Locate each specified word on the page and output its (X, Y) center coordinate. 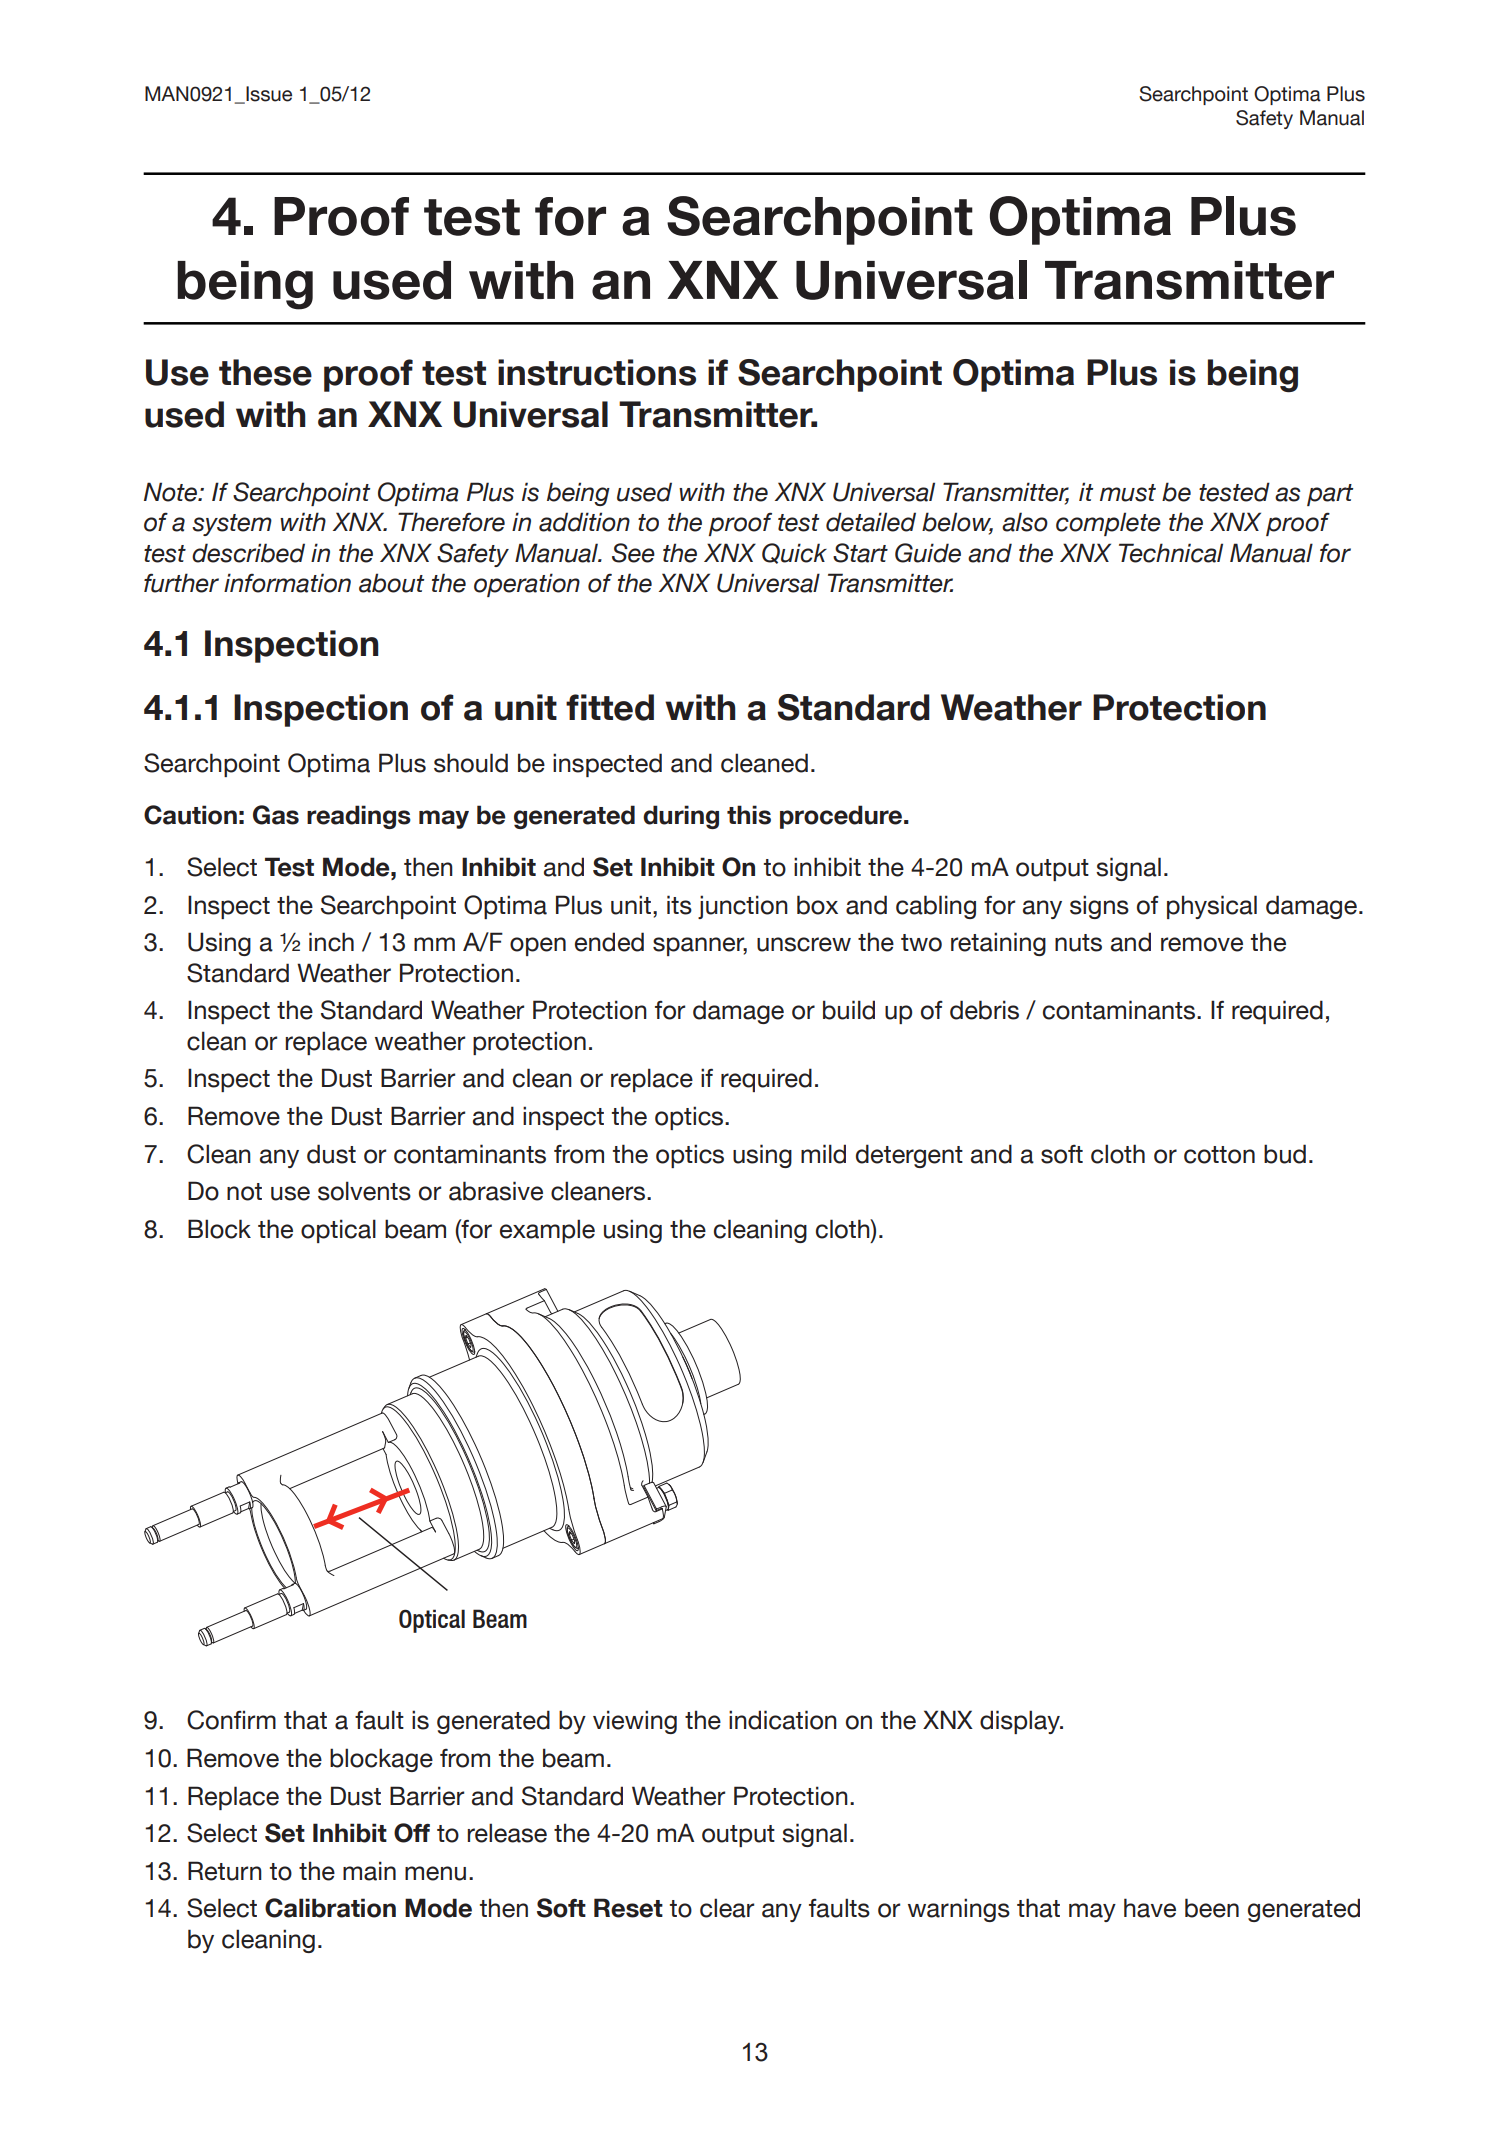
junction (743, 907)
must (1128, 493)
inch (331, 942)
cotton (1219, 1155)
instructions (597, 372)
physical (1212, 907)
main (369, 1871)
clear (727, 1908)
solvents (364, 1191)
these (265, 372)
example (547, 1231)
